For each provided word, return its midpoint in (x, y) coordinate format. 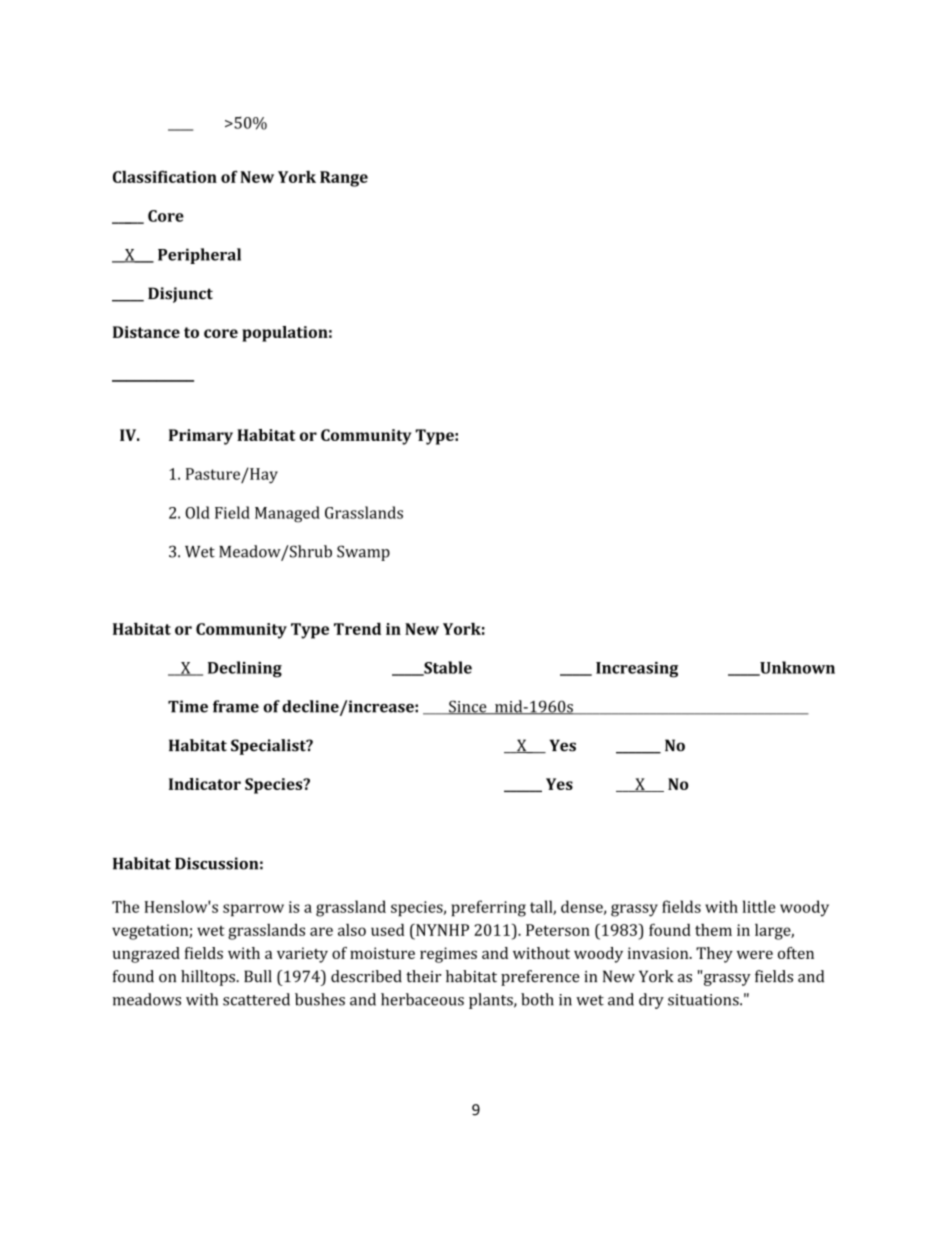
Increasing (637, 670)
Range (344, 179)
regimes (448, 955)
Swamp (363, 553)
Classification (165, 176)
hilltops (209, 978)
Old (197, 512)
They (714, 955)
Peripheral (199, 256)
